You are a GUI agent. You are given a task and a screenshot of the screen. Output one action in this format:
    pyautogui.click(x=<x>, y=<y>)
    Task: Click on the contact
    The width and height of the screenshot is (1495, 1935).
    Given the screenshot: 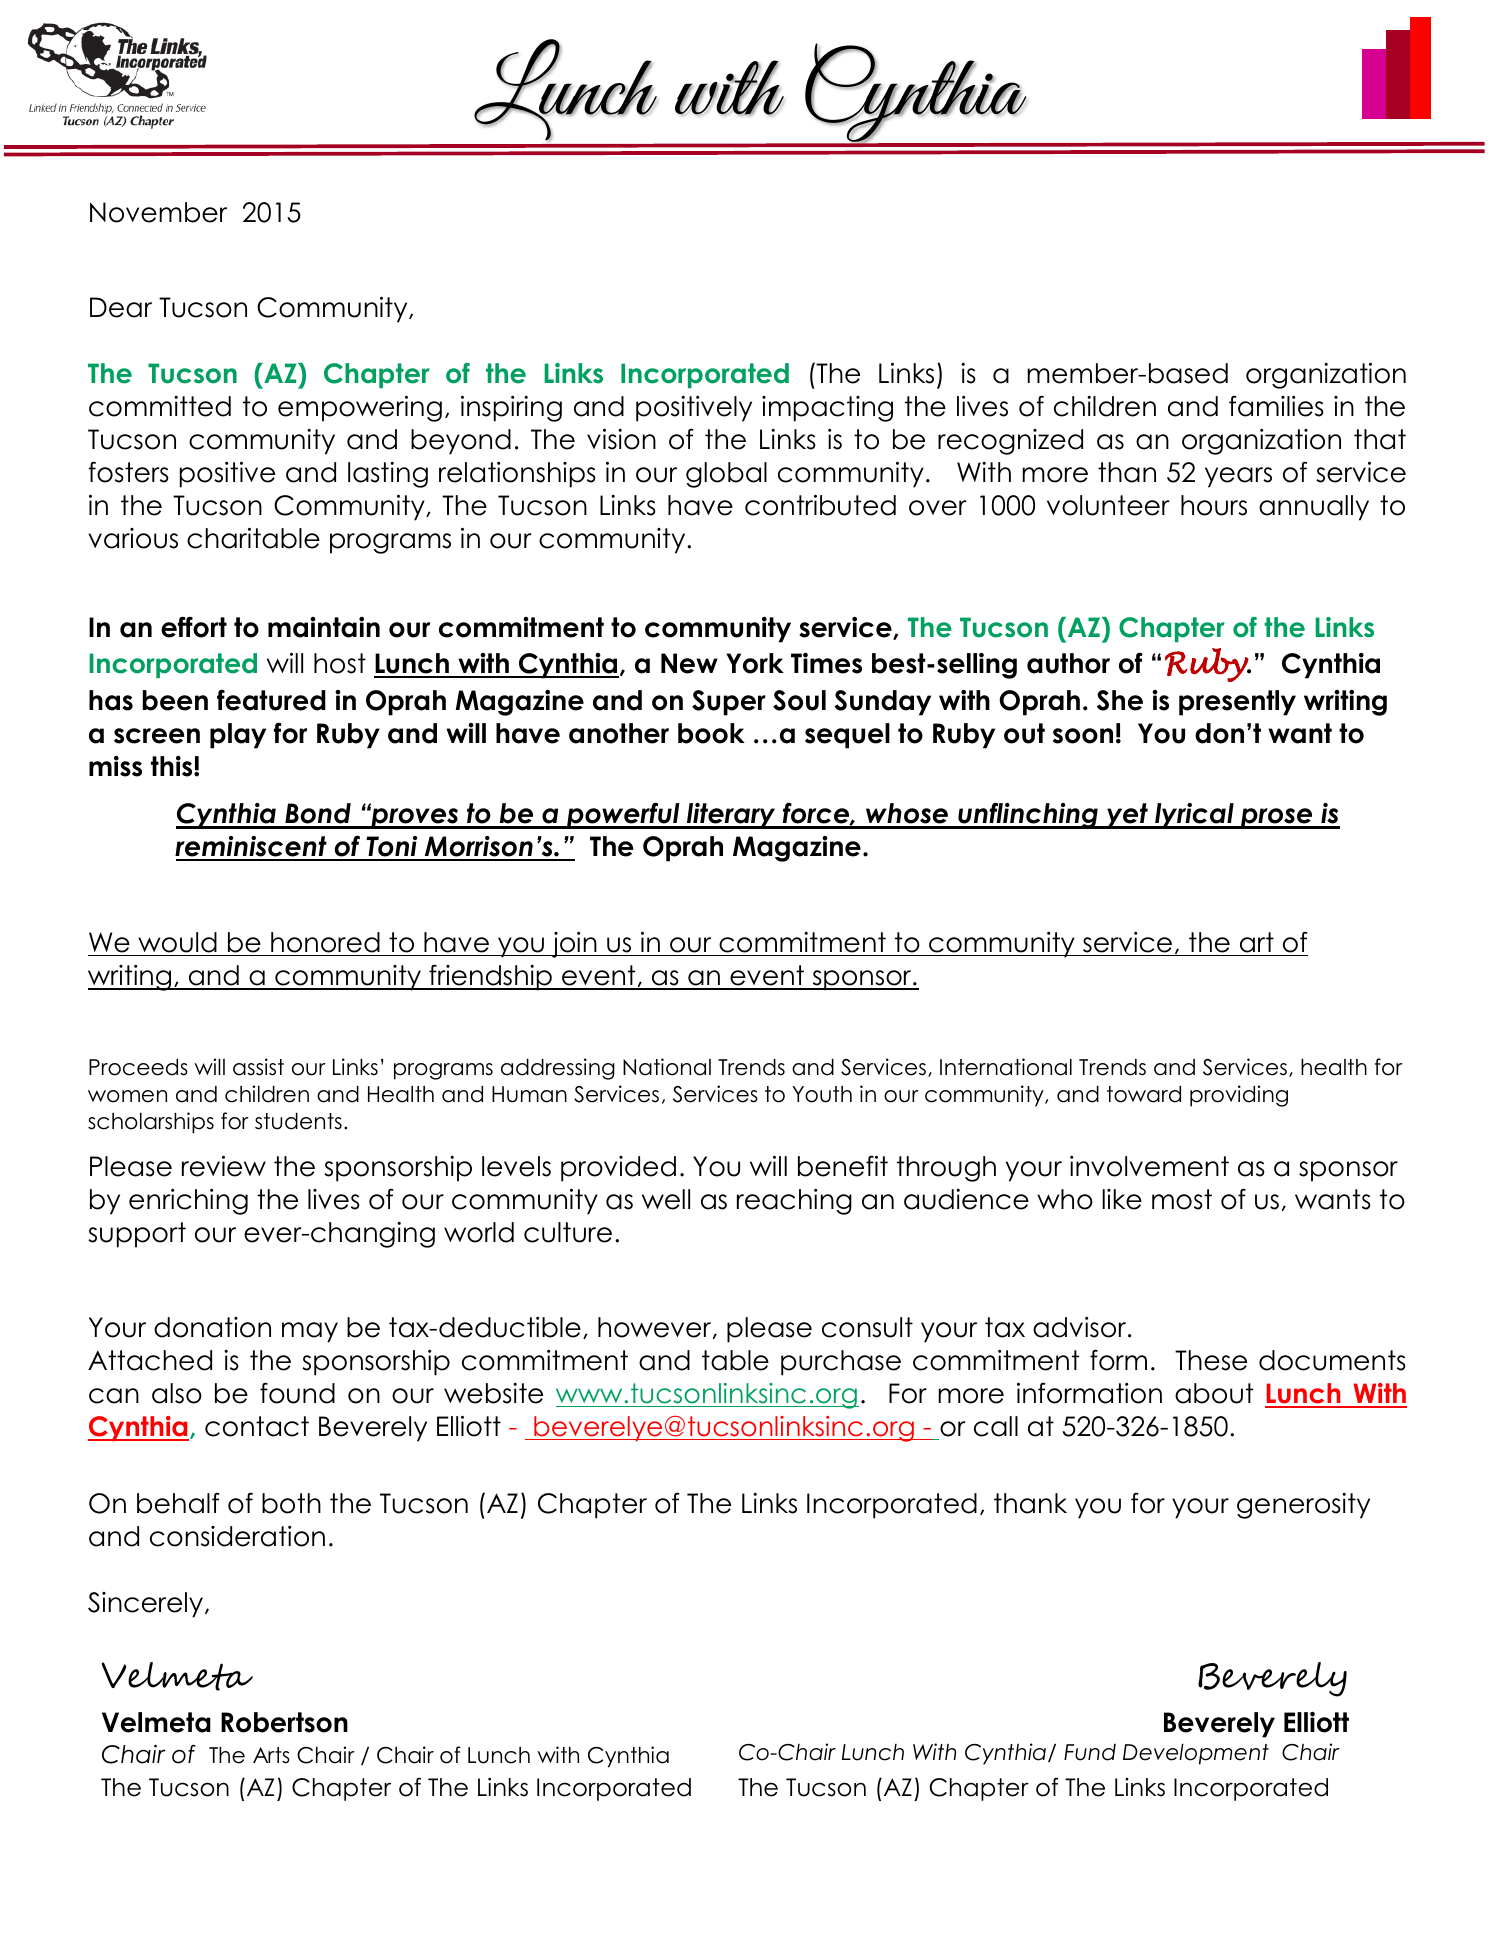 What is the action you would take?
    pyautogui.click(x=257, y=1426)
